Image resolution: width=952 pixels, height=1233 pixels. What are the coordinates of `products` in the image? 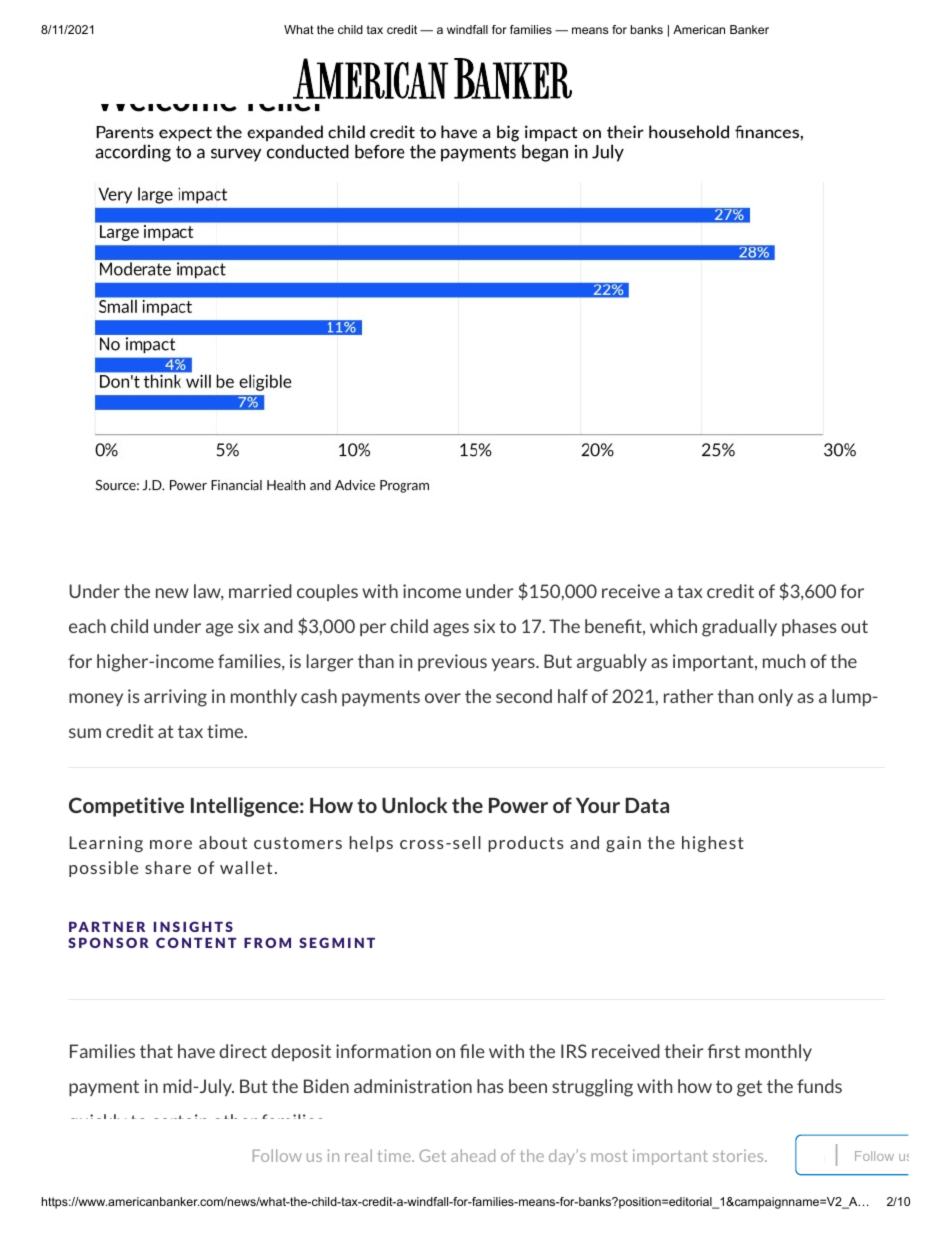 It's located at (526, 844).
